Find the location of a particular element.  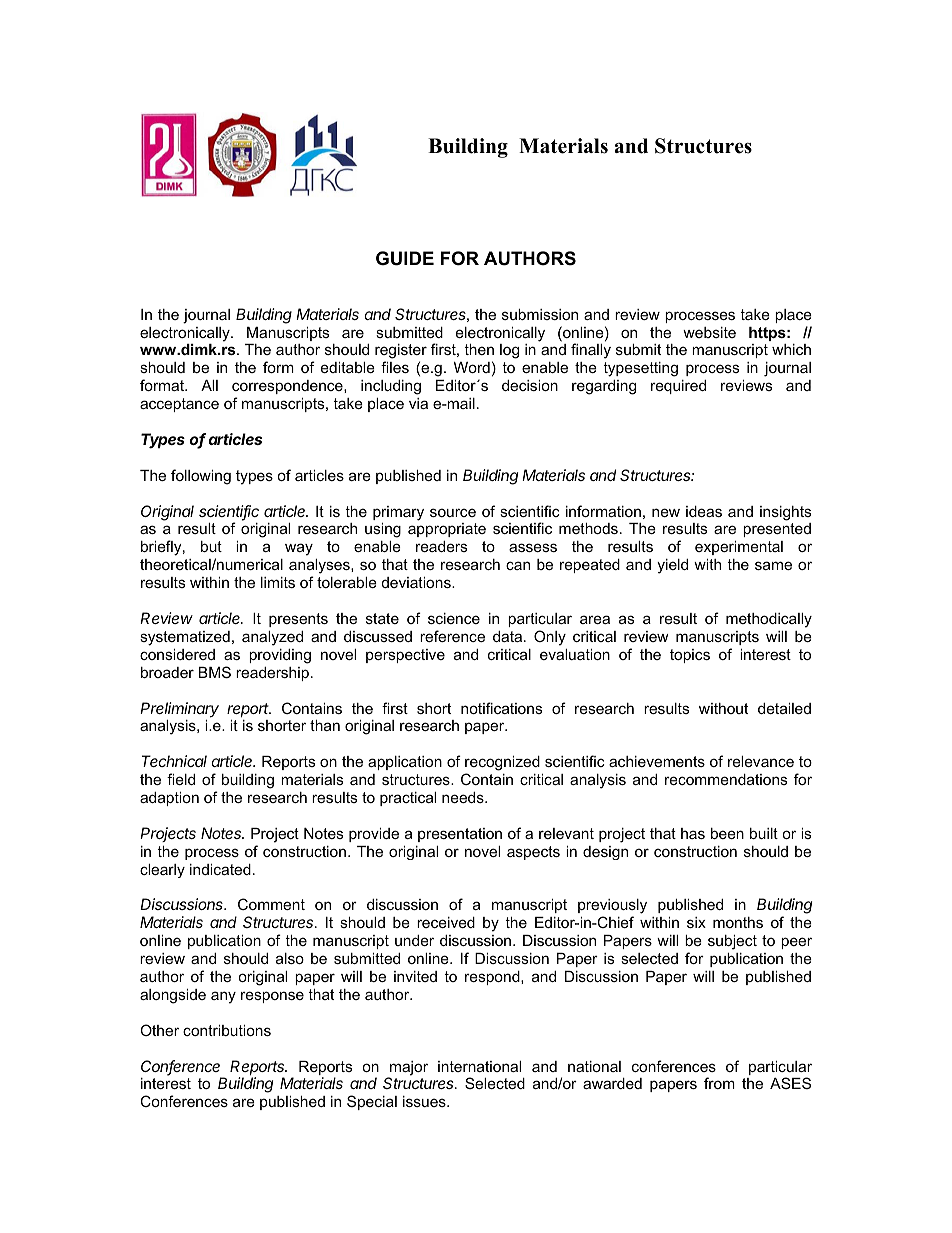

submission is located at coordinates (540, 314).
